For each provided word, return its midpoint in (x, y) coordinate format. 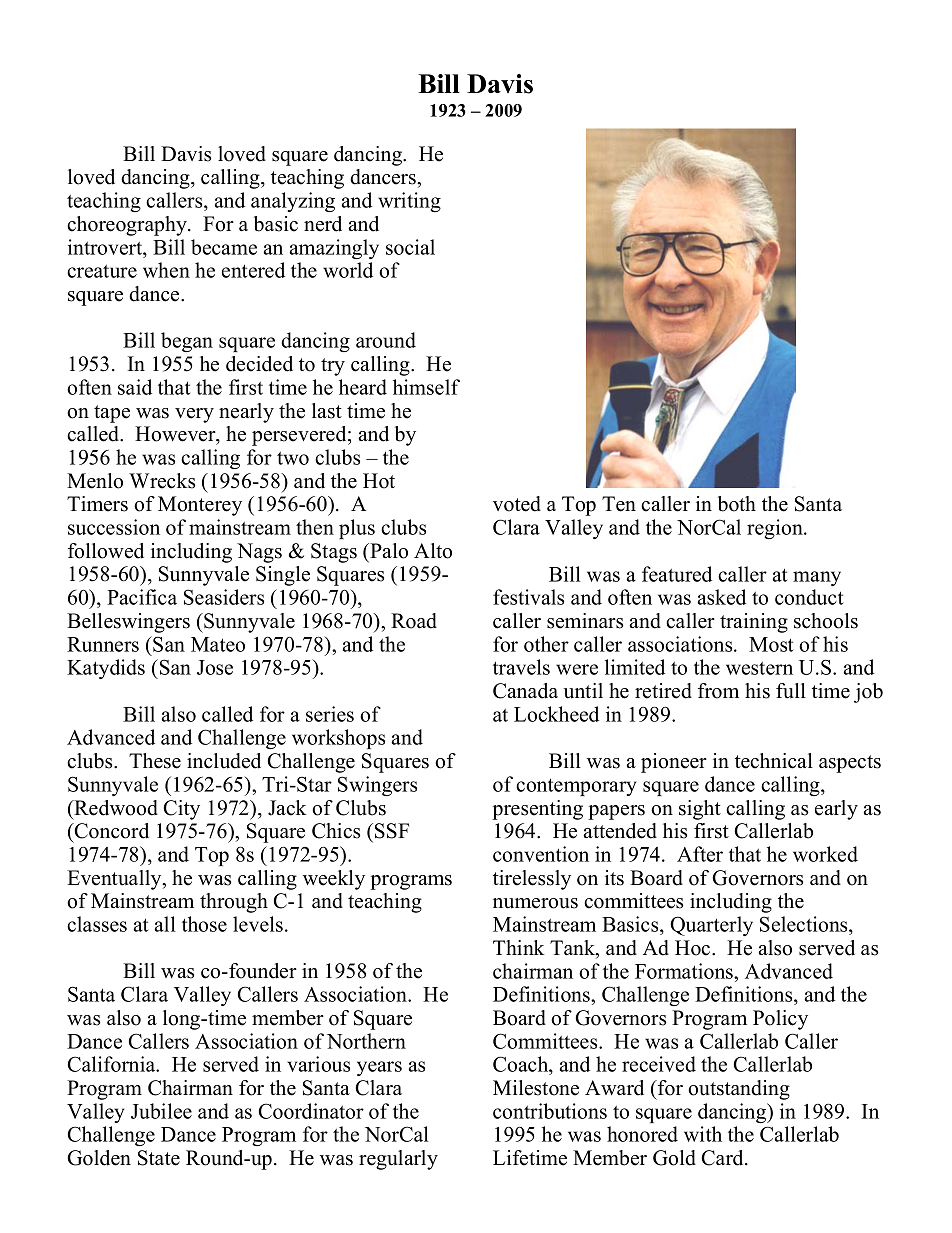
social (410, 247)
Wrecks (162, 481)
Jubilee (161, 1111)
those (204, 924)
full (791, 691)
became (224, 247)
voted (517, 504)
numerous (535, 903)
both (737, 504)
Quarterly (711, 926)
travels (521, 667)
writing (409, 202)
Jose (215, 667)
